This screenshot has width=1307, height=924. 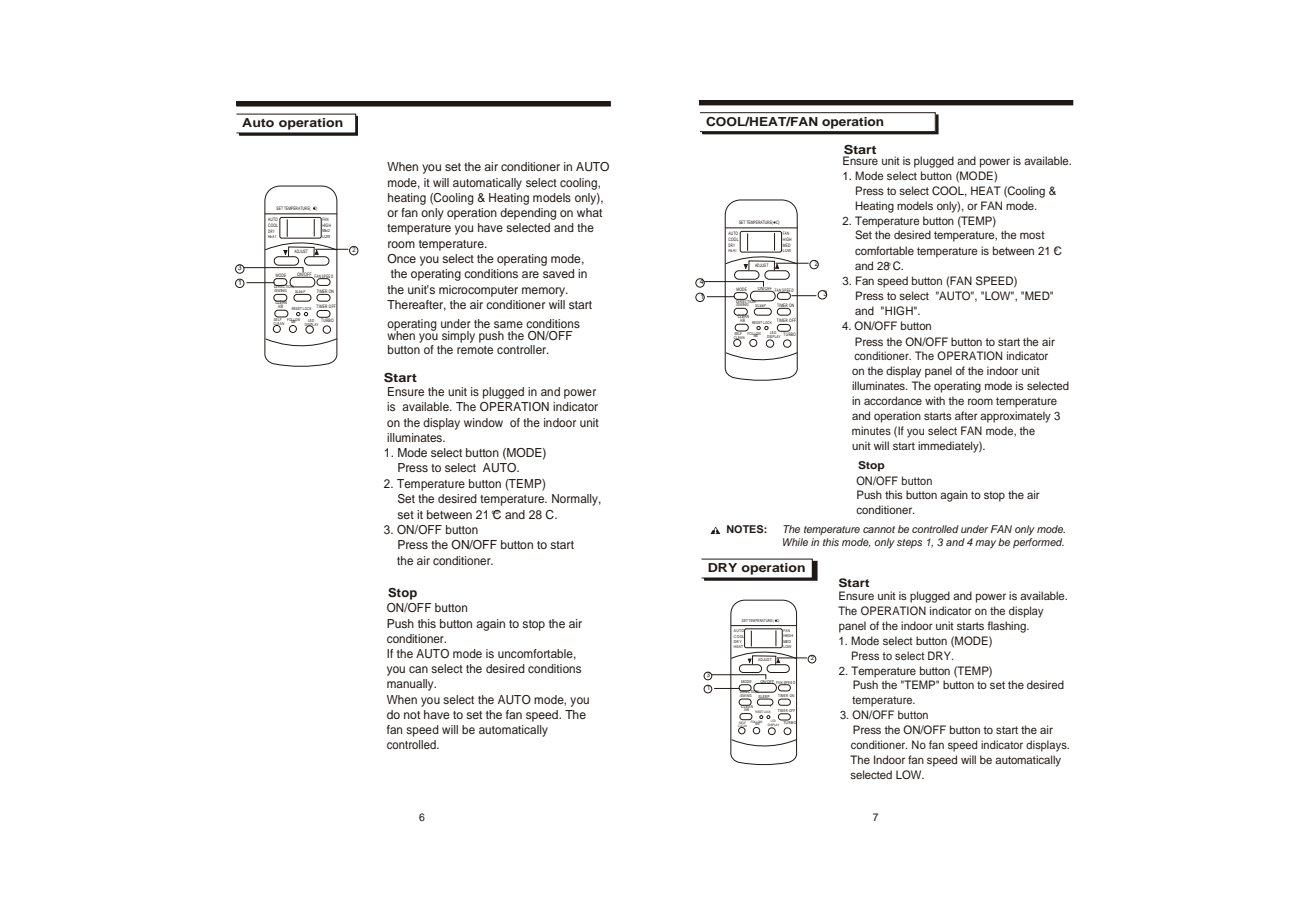 What do you see at coordinates (985, 544) in the screenshot?
I see `may` at bounding box center [985, 544].
